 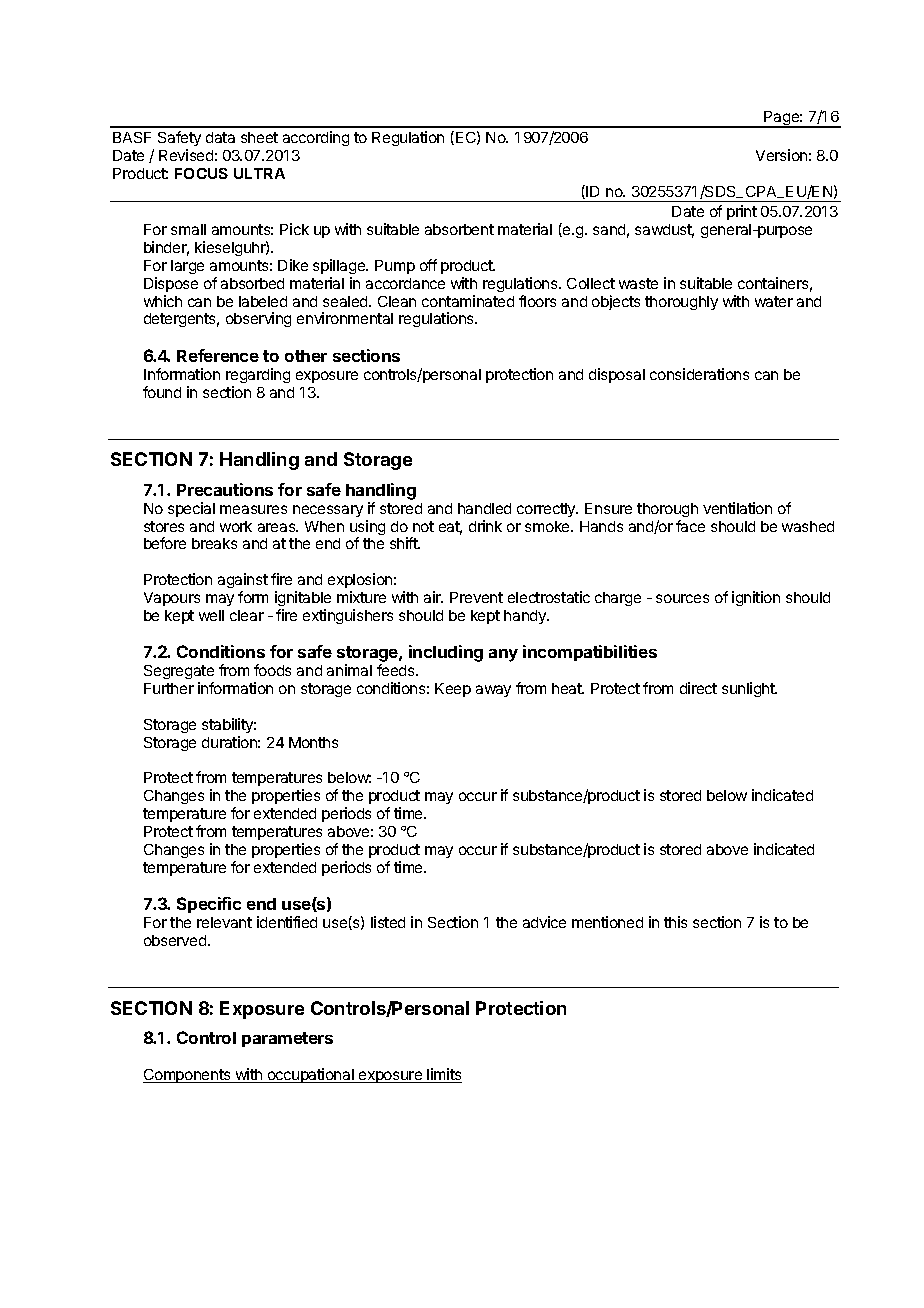 What do you see at coordinates (749, 689) in the screenshot?
I see `sunlight` at bounding box center [749, 689].
